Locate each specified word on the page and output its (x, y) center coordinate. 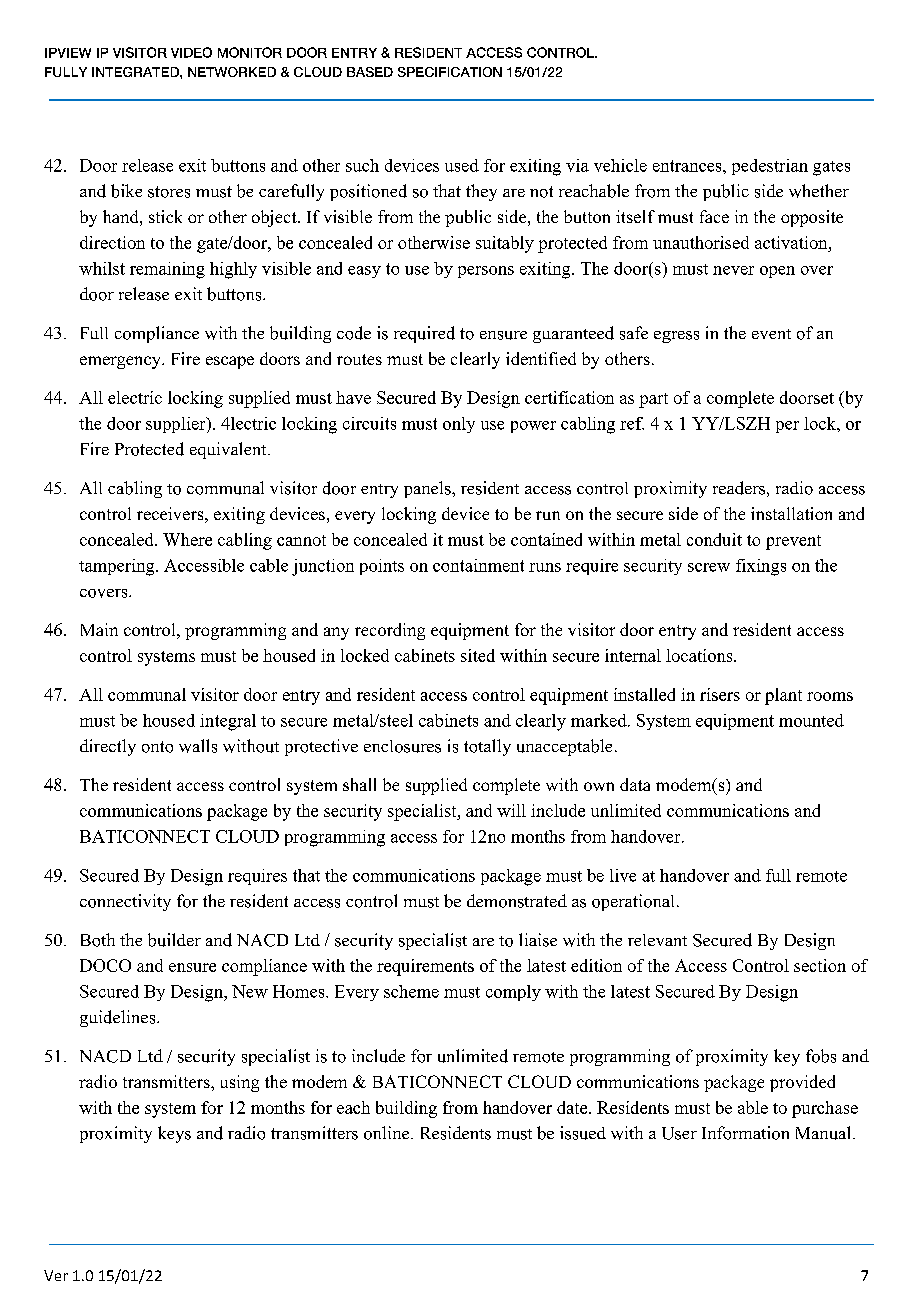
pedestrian (770, 167)
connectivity (125, 902)
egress (676, 337)
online (388, 1133)
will (511, 810)
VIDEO (191, 52)
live (623, 875)
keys (174, 1134)
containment (478, 565)
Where (187, 539)
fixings (761, 567)
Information (745, 1133)
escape (230, 362)
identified (541, 358)
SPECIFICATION (450, 72)
